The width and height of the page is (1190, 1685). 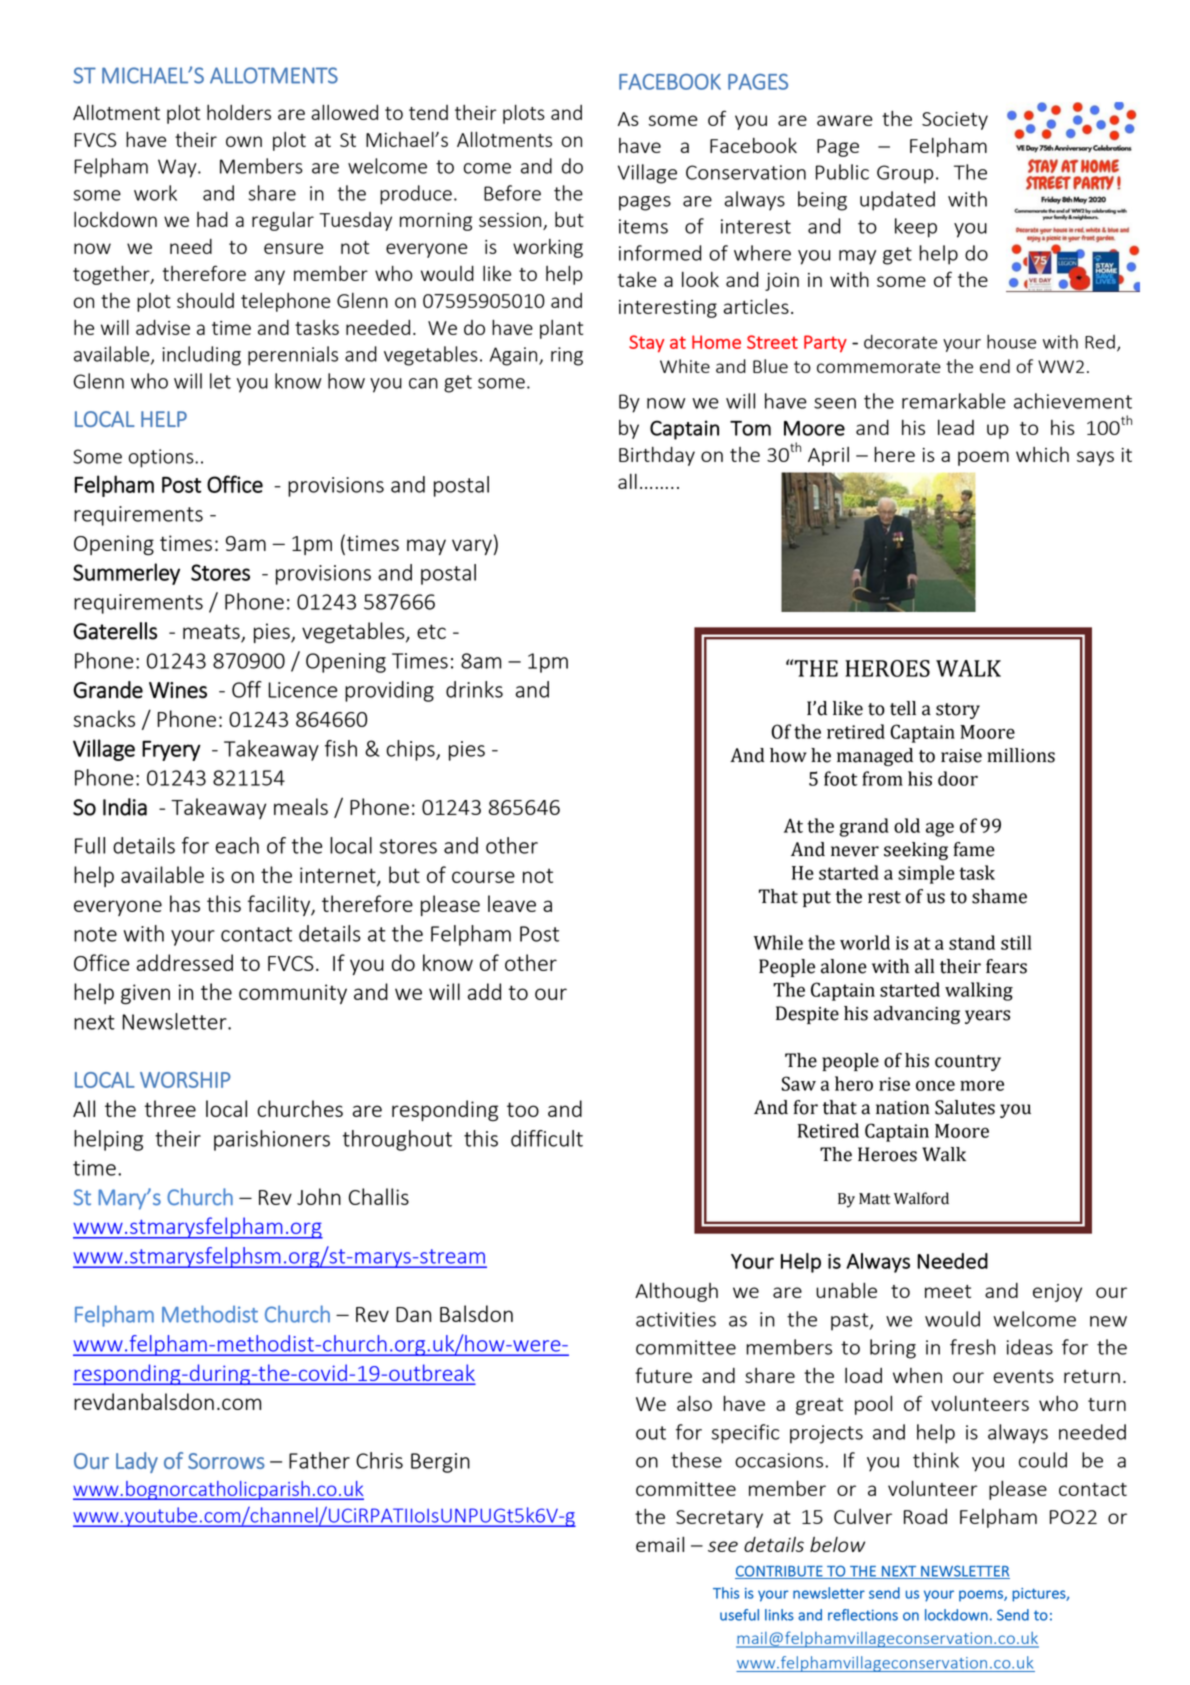 I want to click on Society, so click(x=955, y=121).
